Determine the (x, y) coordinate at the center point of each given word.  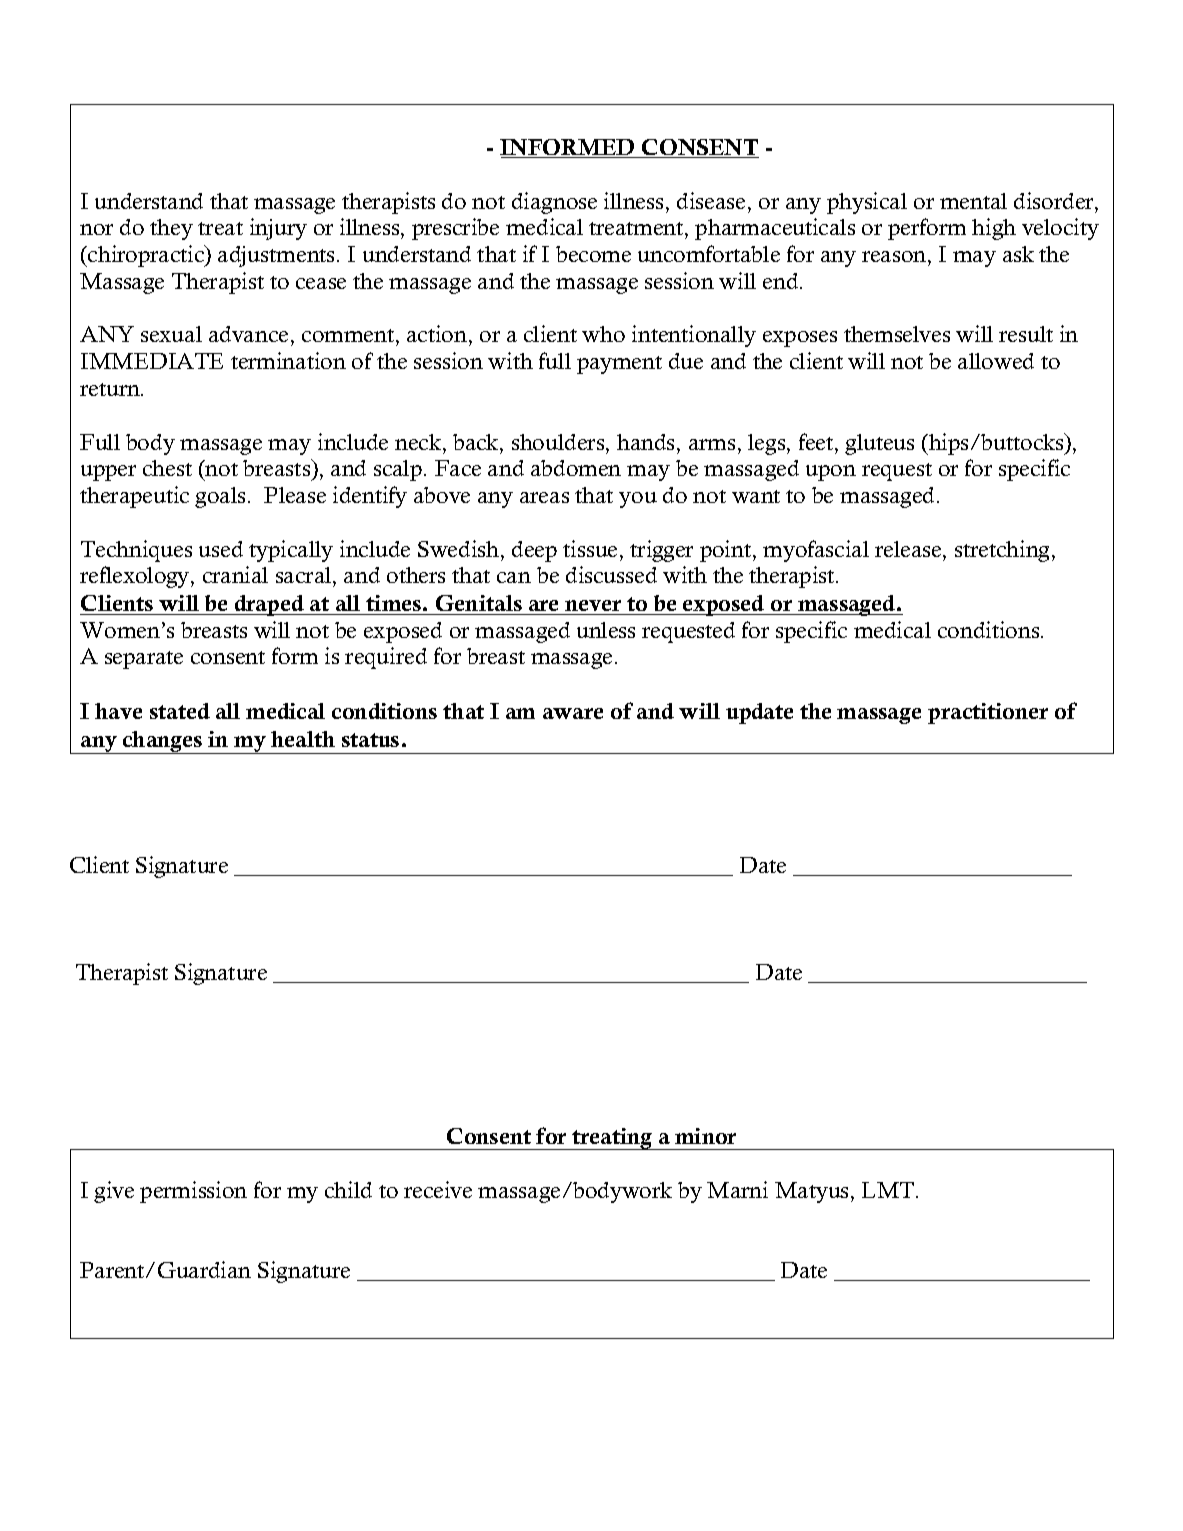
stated (180, 711)
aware (573, 713)
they (171, 229)
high (994, 229)
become (593, 254)
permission (193, 1192)
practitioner (988, 713)
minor (705, 1136)
